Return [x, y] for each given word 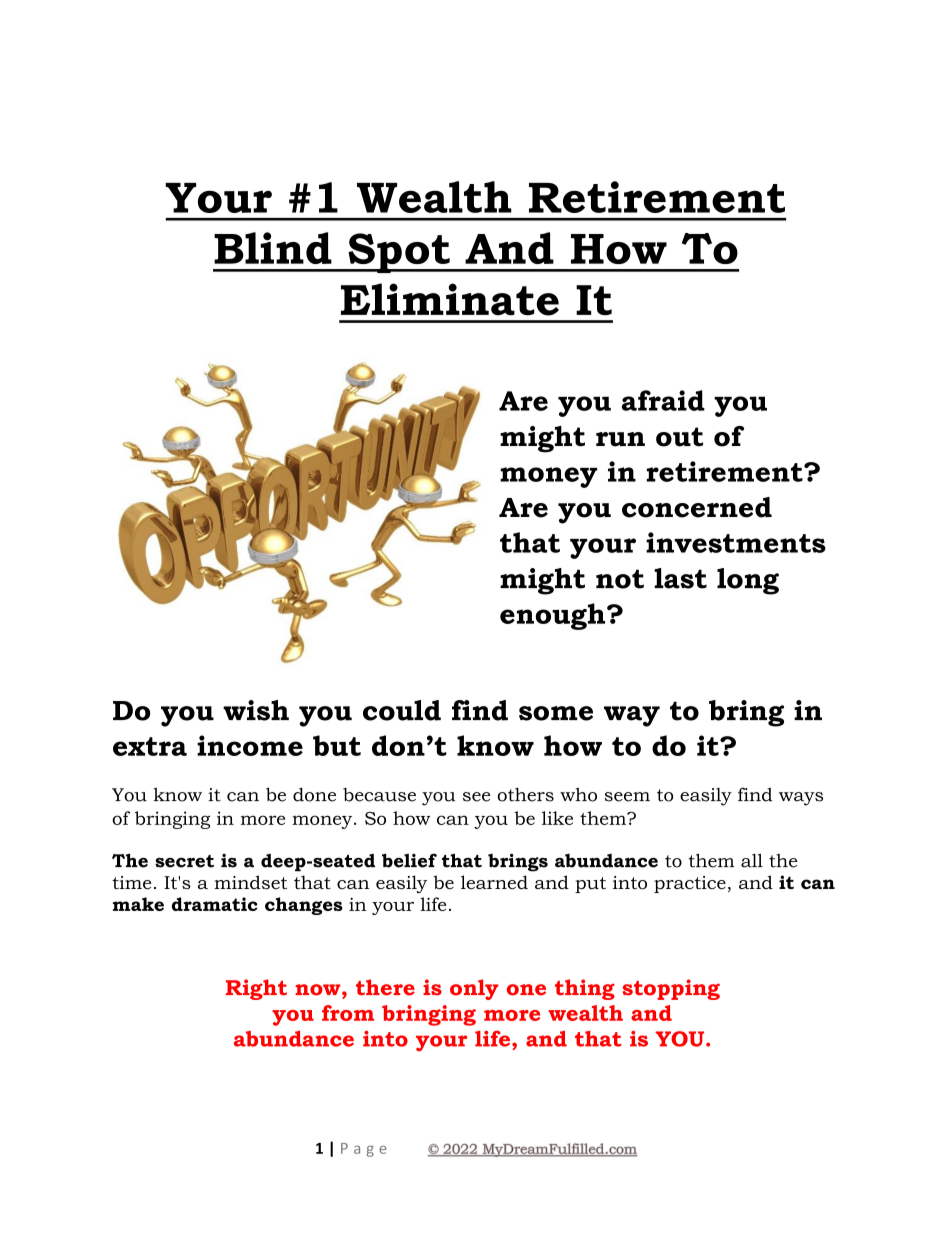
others [525, 795]
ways [801, 799]
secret [184, 861]
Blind [273, 248]
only [474, 989]
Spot [399, 253]
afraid [663, 400]
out [679, 437]
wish [256, 710]
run [620, 439]
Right [256, 989]
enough [554, 616]
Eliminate [450, 299]
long [748, 581]
